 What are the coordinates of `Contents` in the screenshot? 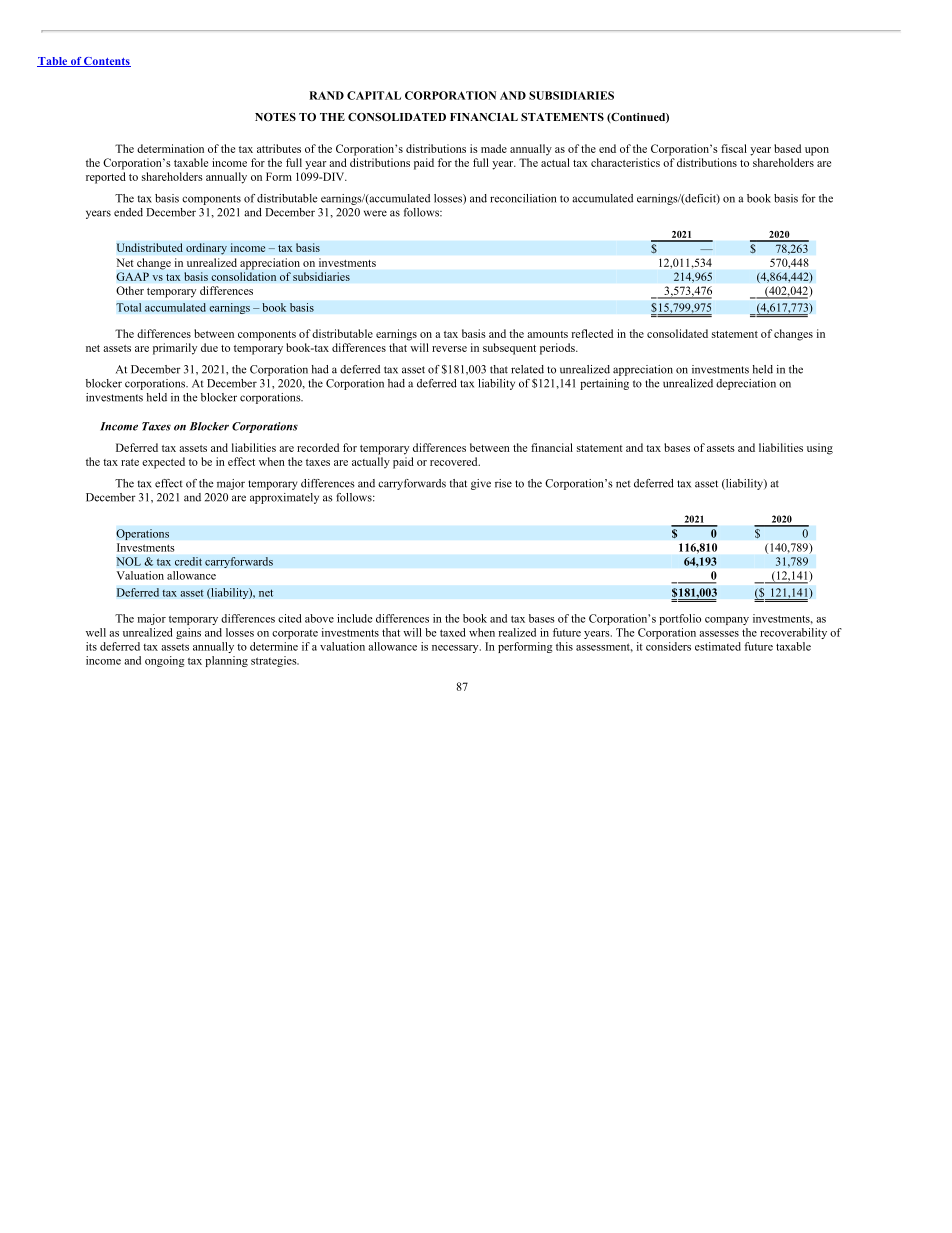 It's located at (106, 62).
